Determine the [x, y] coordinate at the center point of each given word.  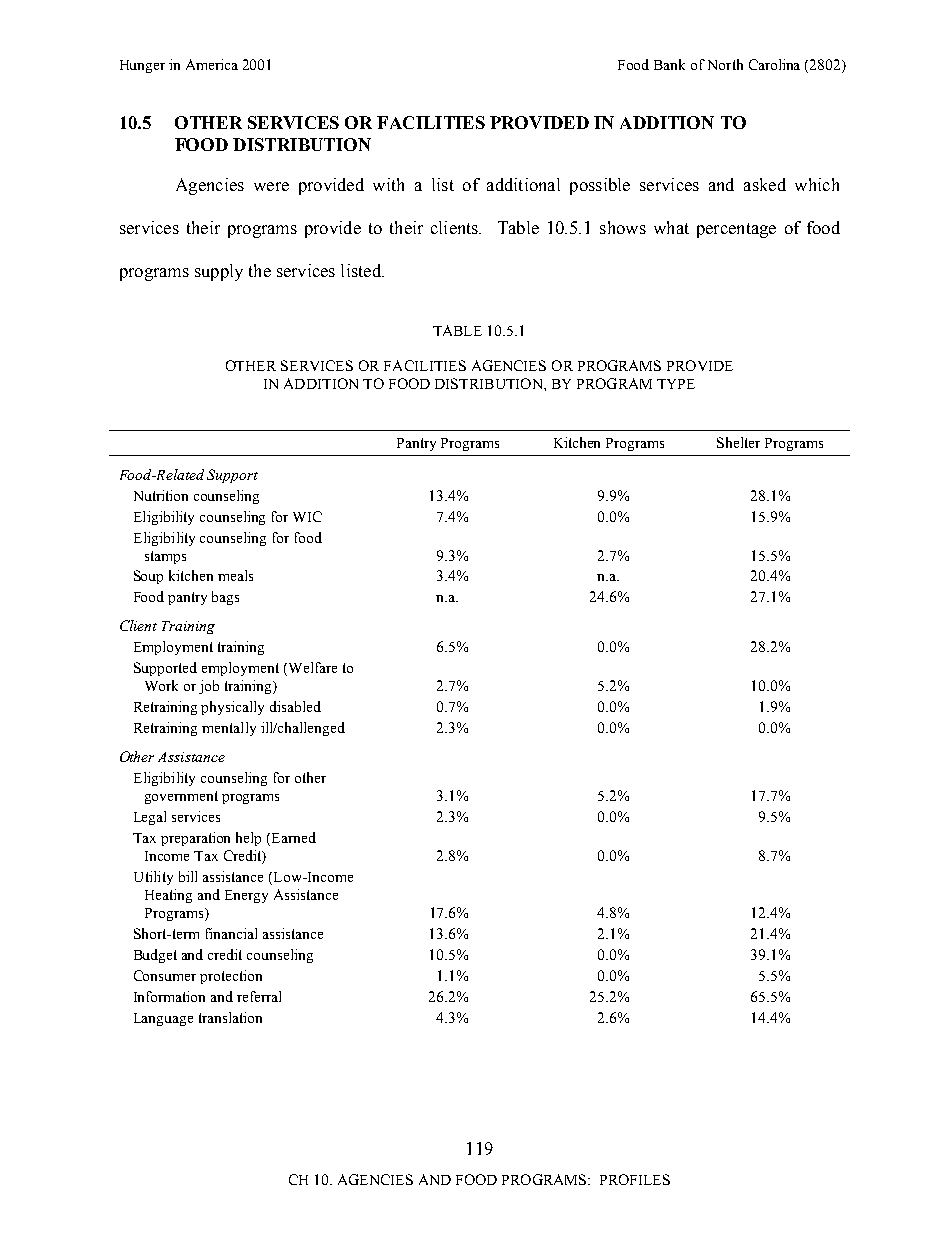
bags [225, 598]
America [212, 64]
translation [230, 1017]
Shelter [738, 442]
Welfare [311, 669]
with [388, 184]
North [725, 64]
